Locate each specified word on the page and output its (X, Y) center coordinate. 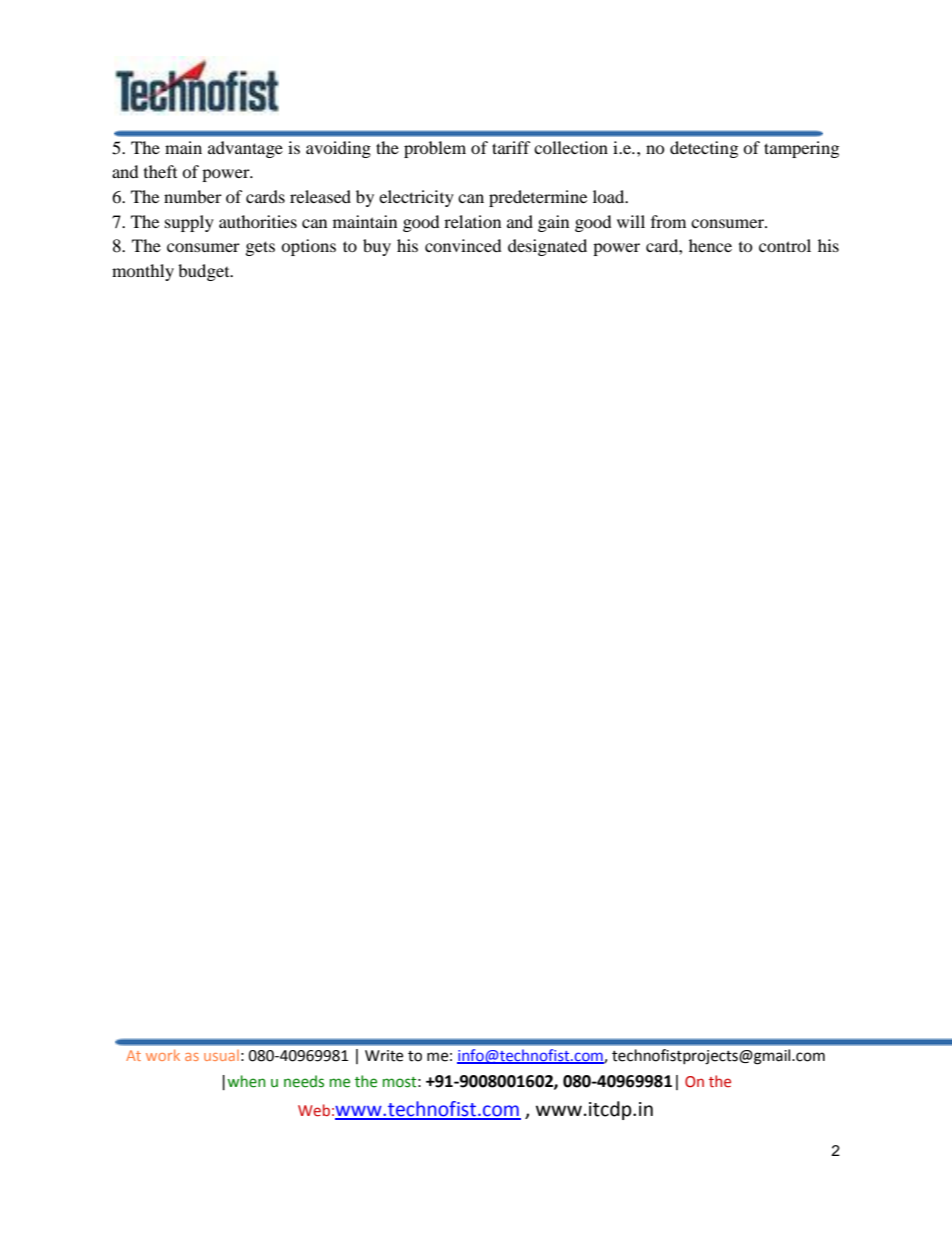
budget (205, 272)
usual (221, 1055)
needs (304, 1081)
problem (435, 149)
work (163, 1055)
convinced (463, 245)
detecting (704, 149)
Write (384, 1056)
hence (710, 245)
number (193, 196)
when (246, 1081)
